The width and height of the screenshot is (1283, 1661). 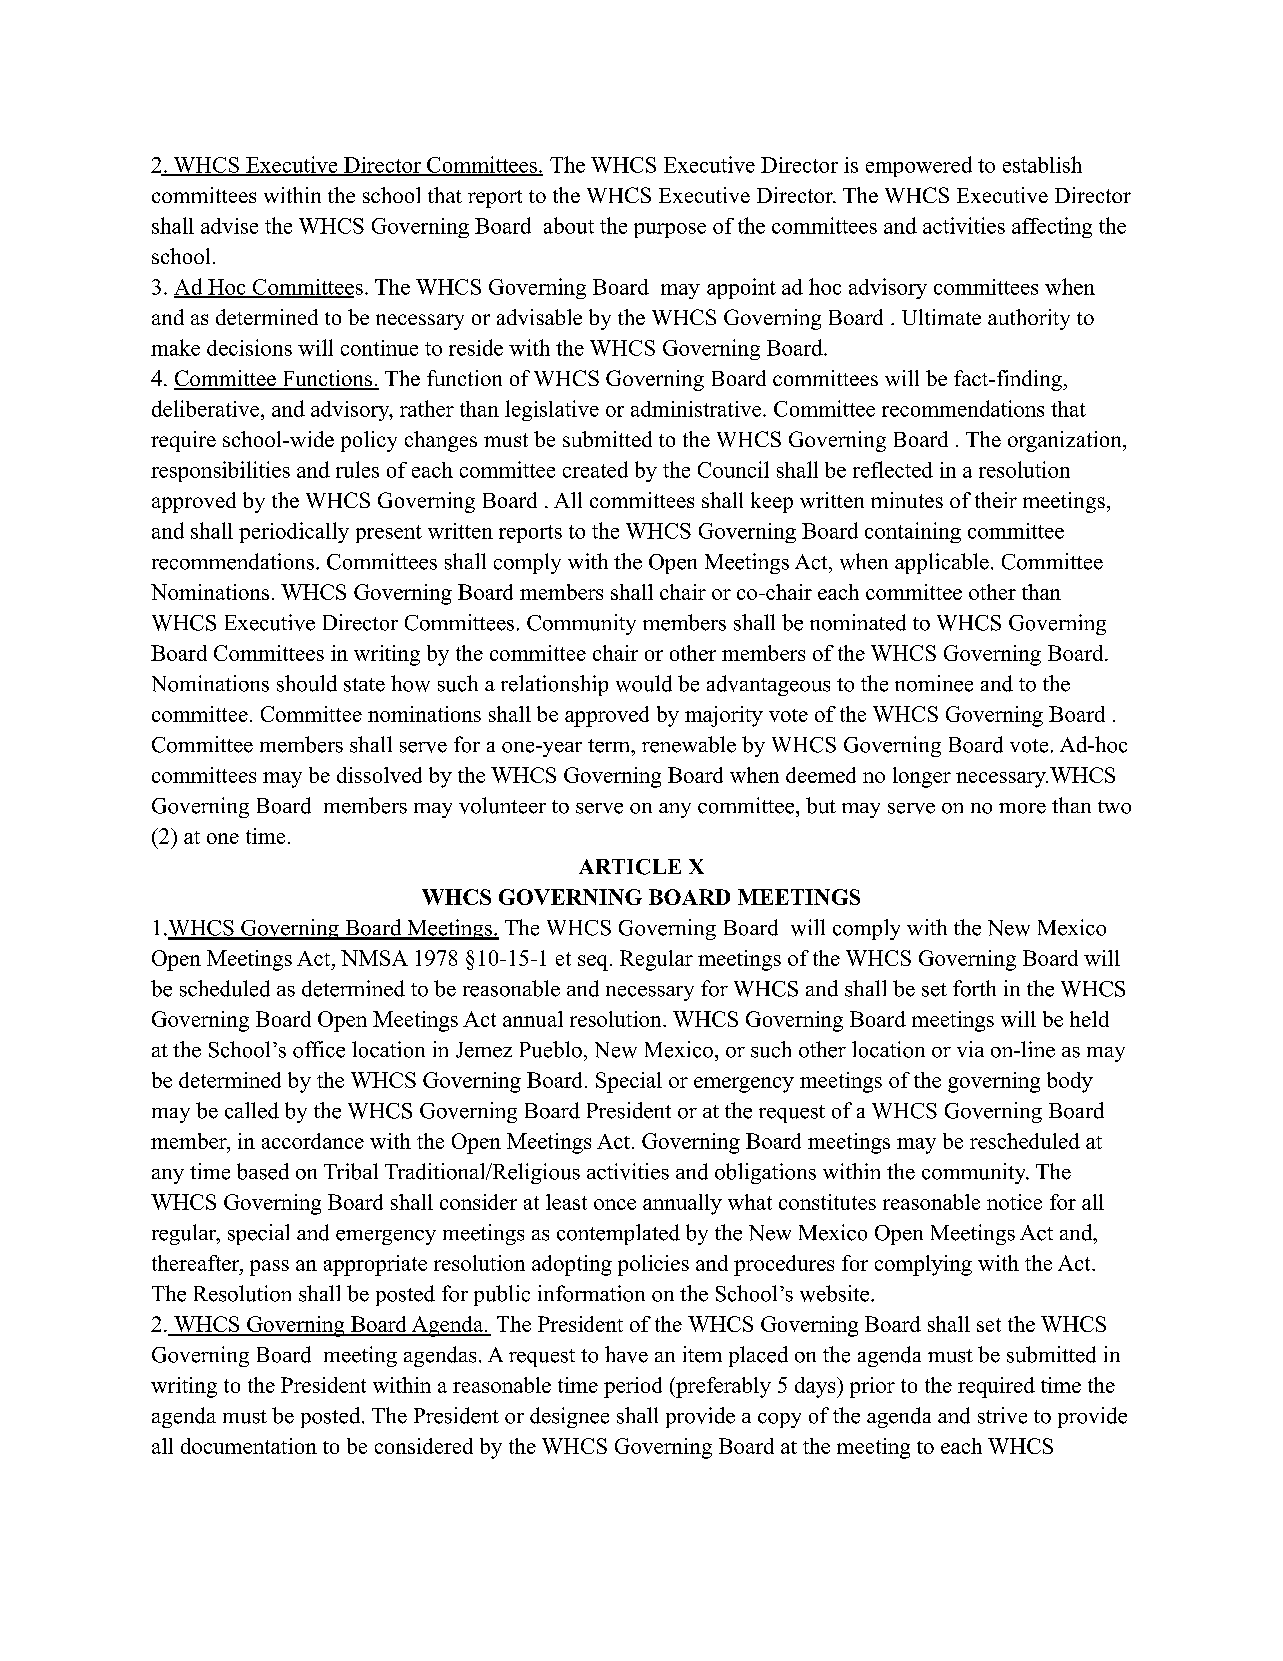 What do you see at coordinates (379, 775) in the screenshot?
I see `dissolved` at bounding box center [379, 775].
